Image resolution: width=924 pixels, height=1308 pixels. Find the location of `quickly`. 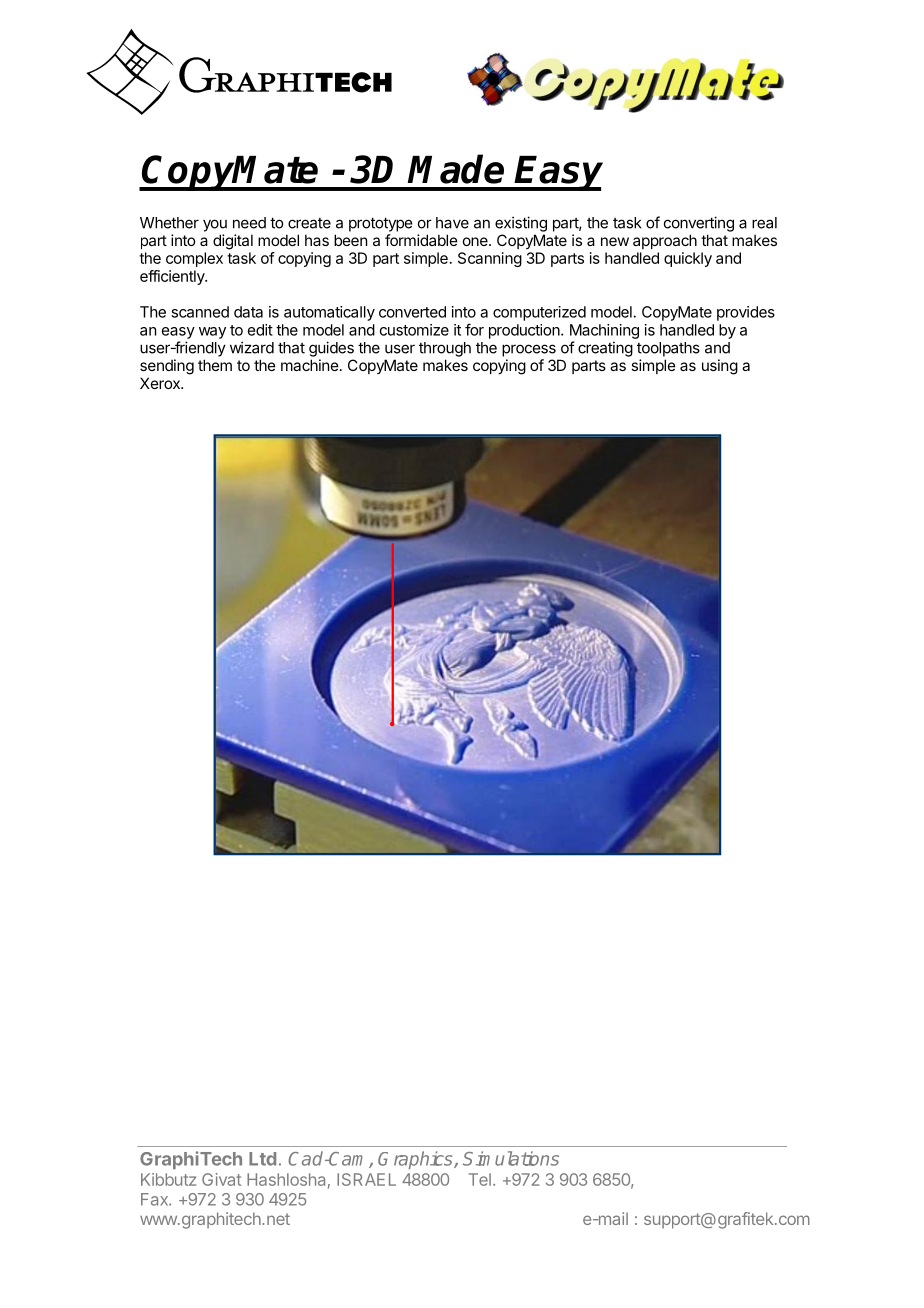

quickly is located at coordinates (688, 259).
